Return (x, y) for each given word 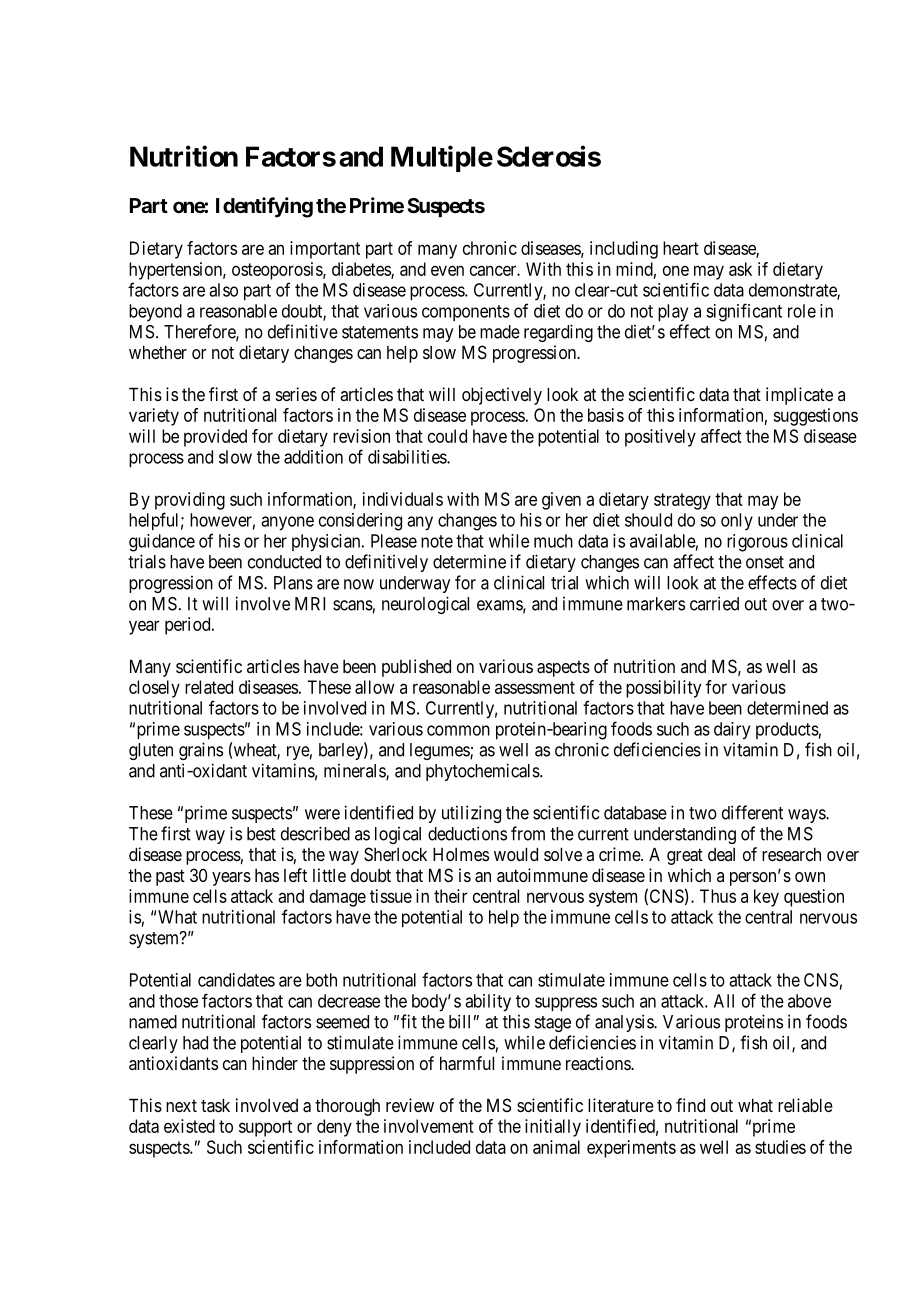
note (437, 541)
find (690, 1105)
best (261, 834)
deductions (467, 833)
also (223, 290)
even (447, 270)
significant (744, 312)
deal (721, 854)
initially (553, 1128)
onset (765, 562)
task (215, 1105)
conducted (284, 562)
